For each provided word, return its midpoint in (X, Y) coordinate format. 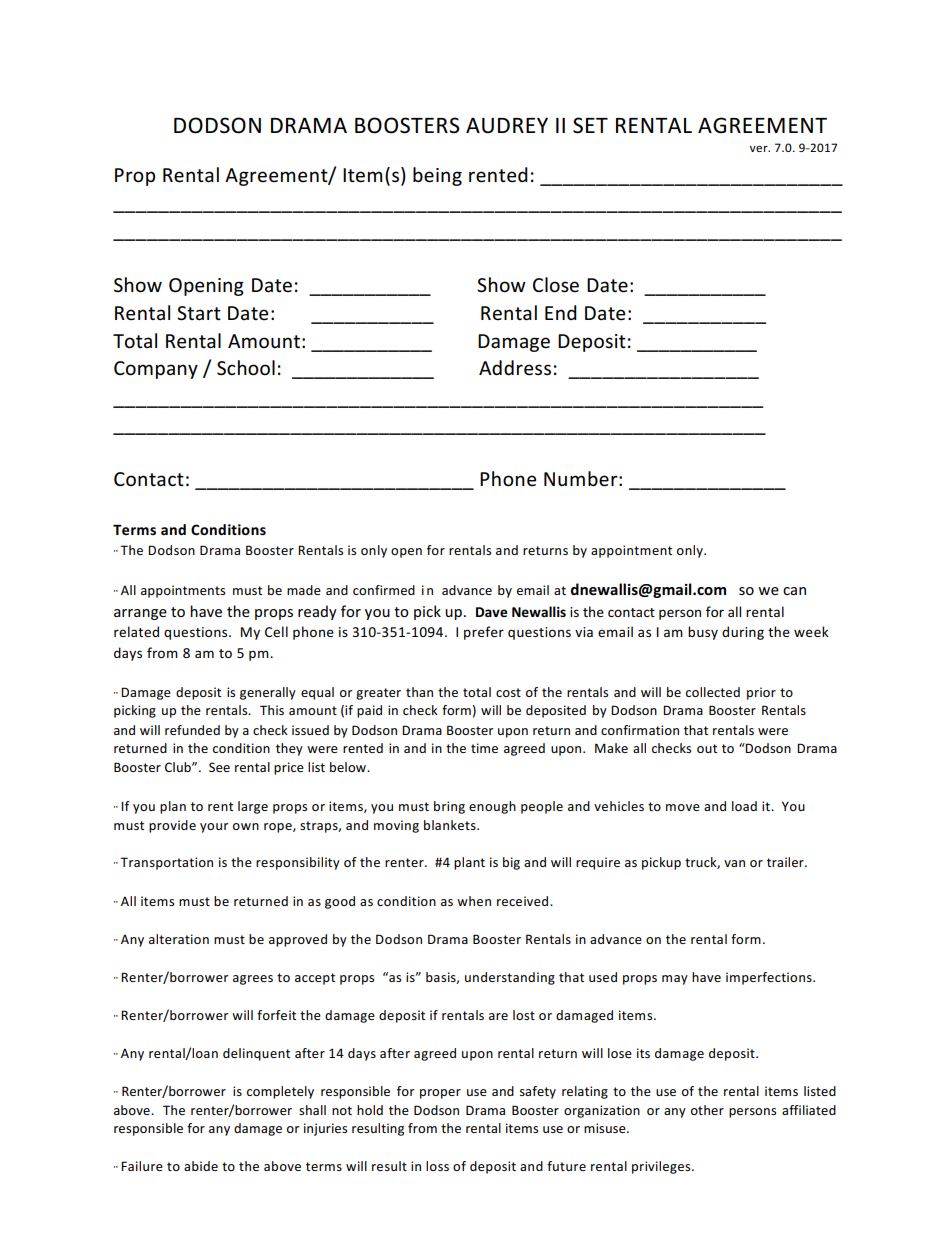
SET (590, 125)
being (437, 176)
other (707, 1110)
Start (199, 313)
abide (201, 1166)
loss (437, 1166)
